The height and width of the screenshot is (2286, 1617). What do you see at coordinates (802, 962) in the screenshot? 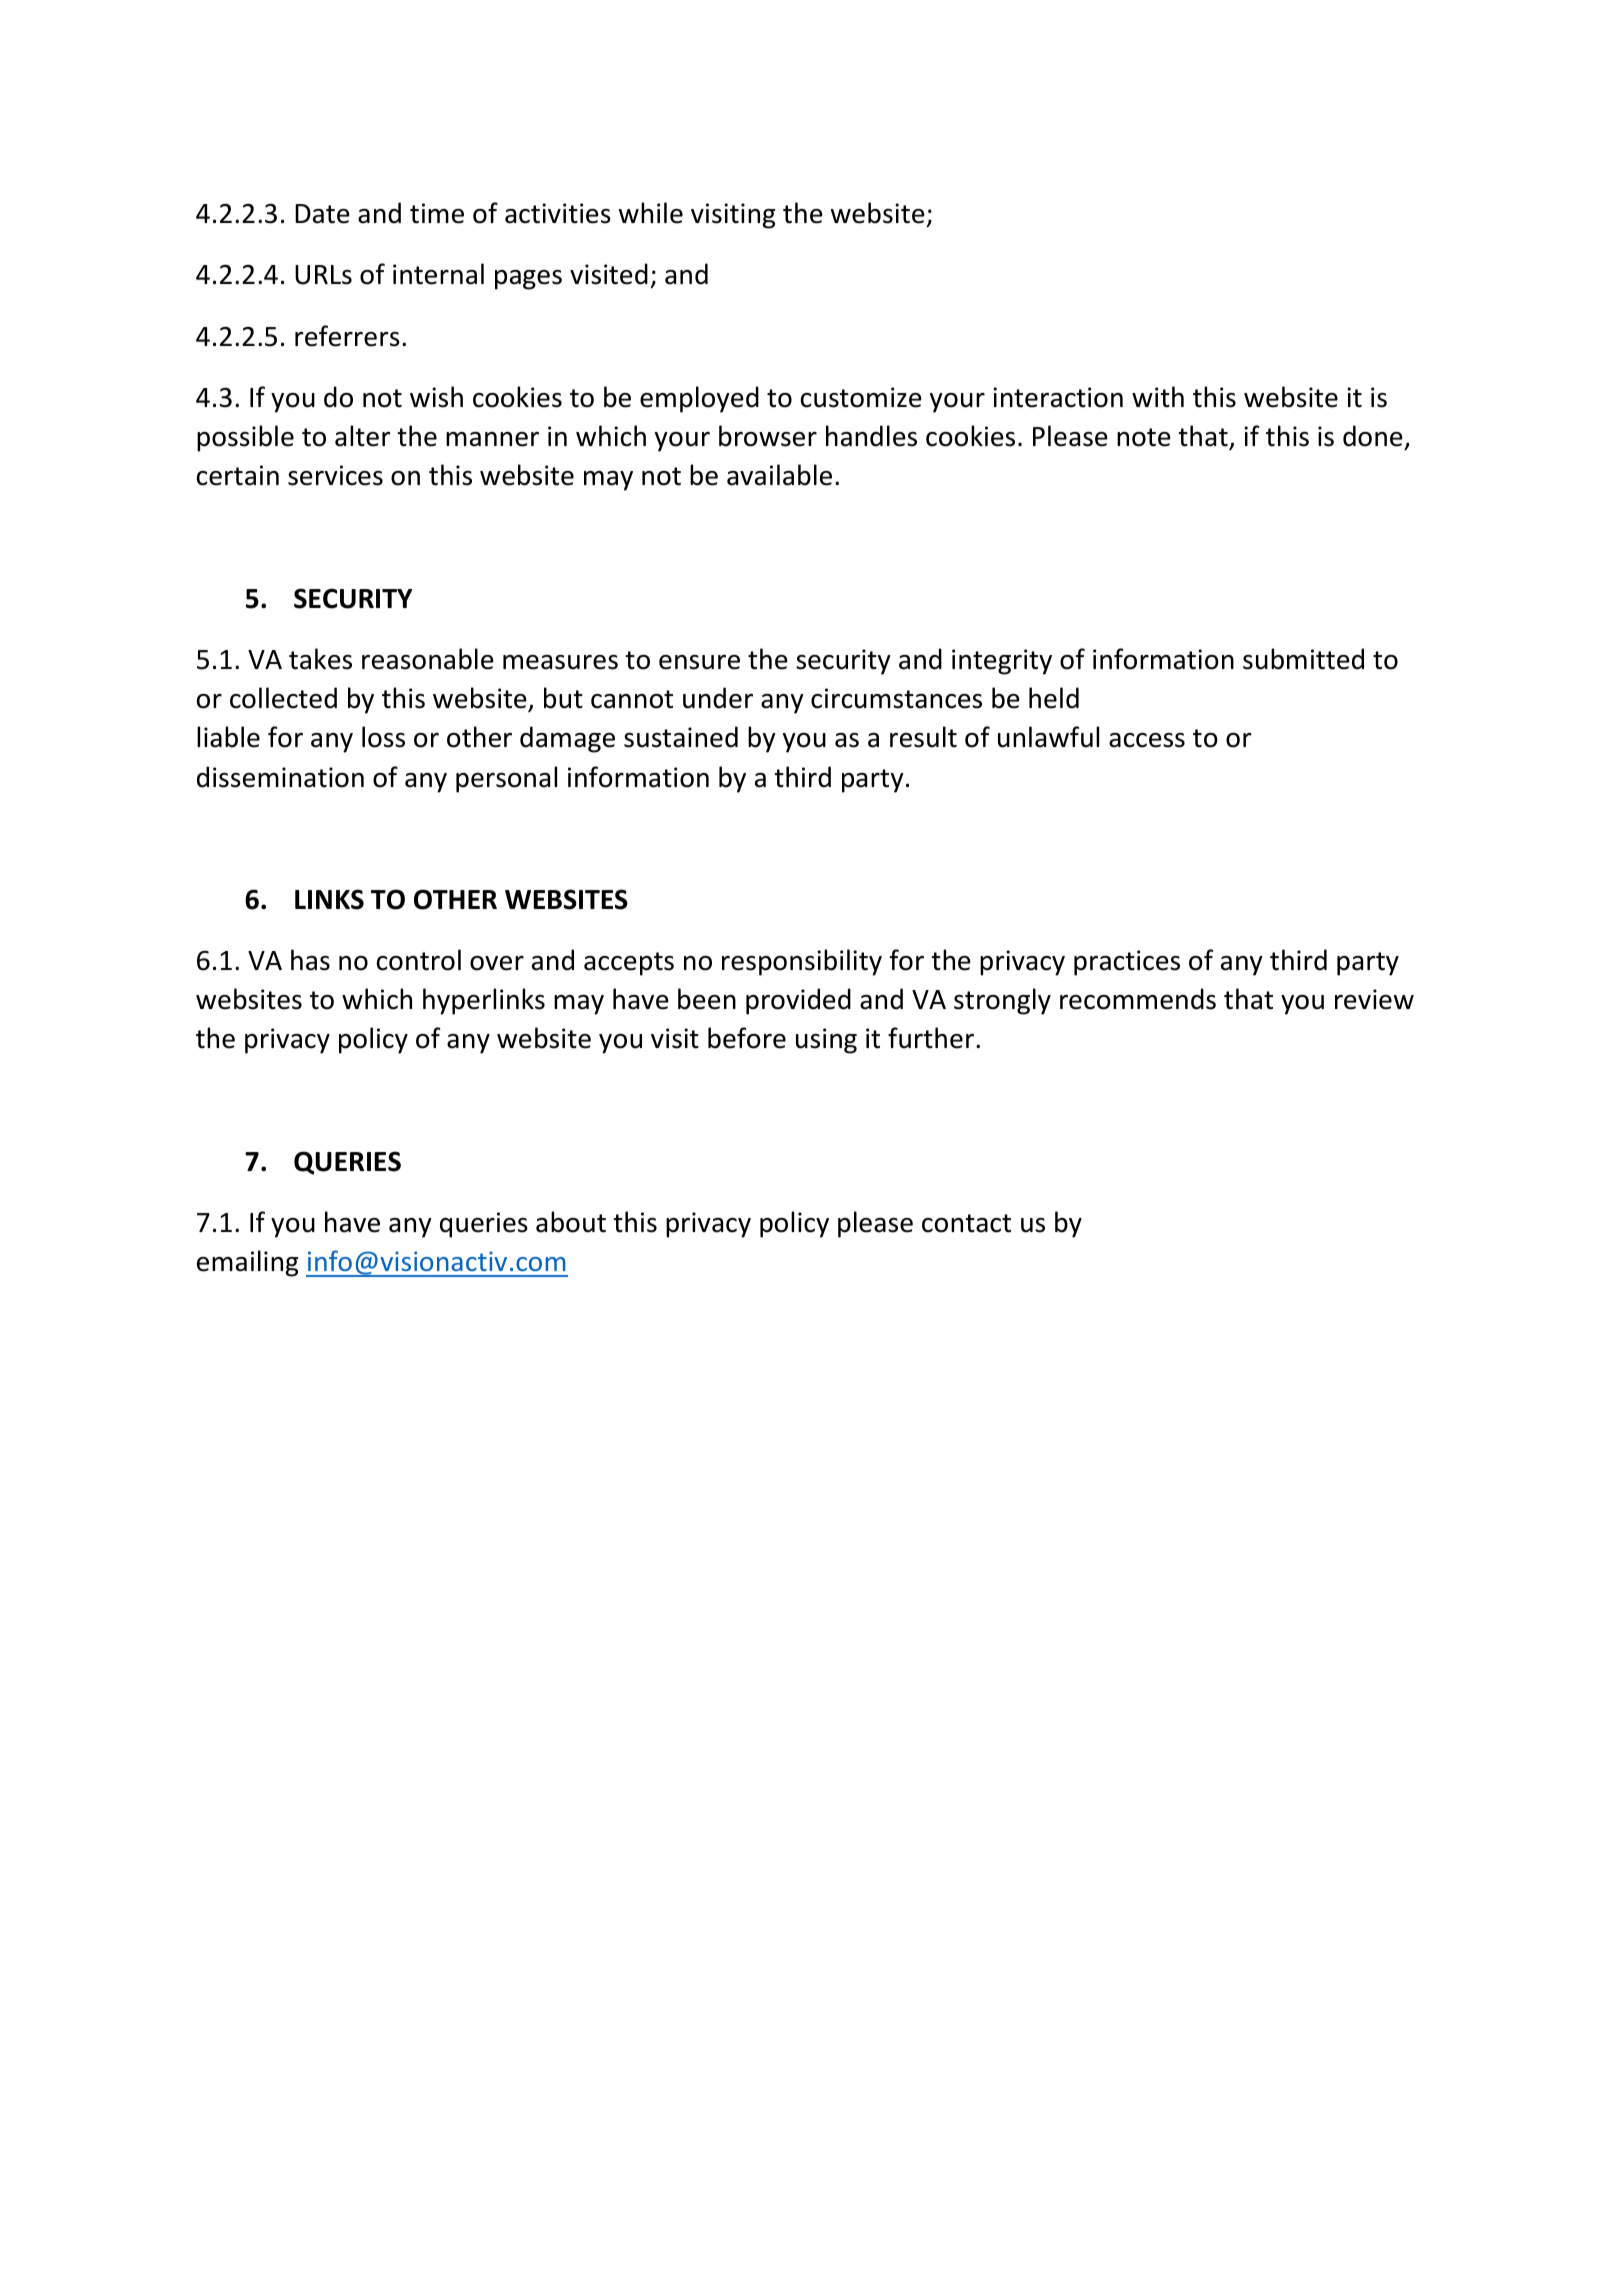
I see `responsibility` at bounding box center [802, 962].
